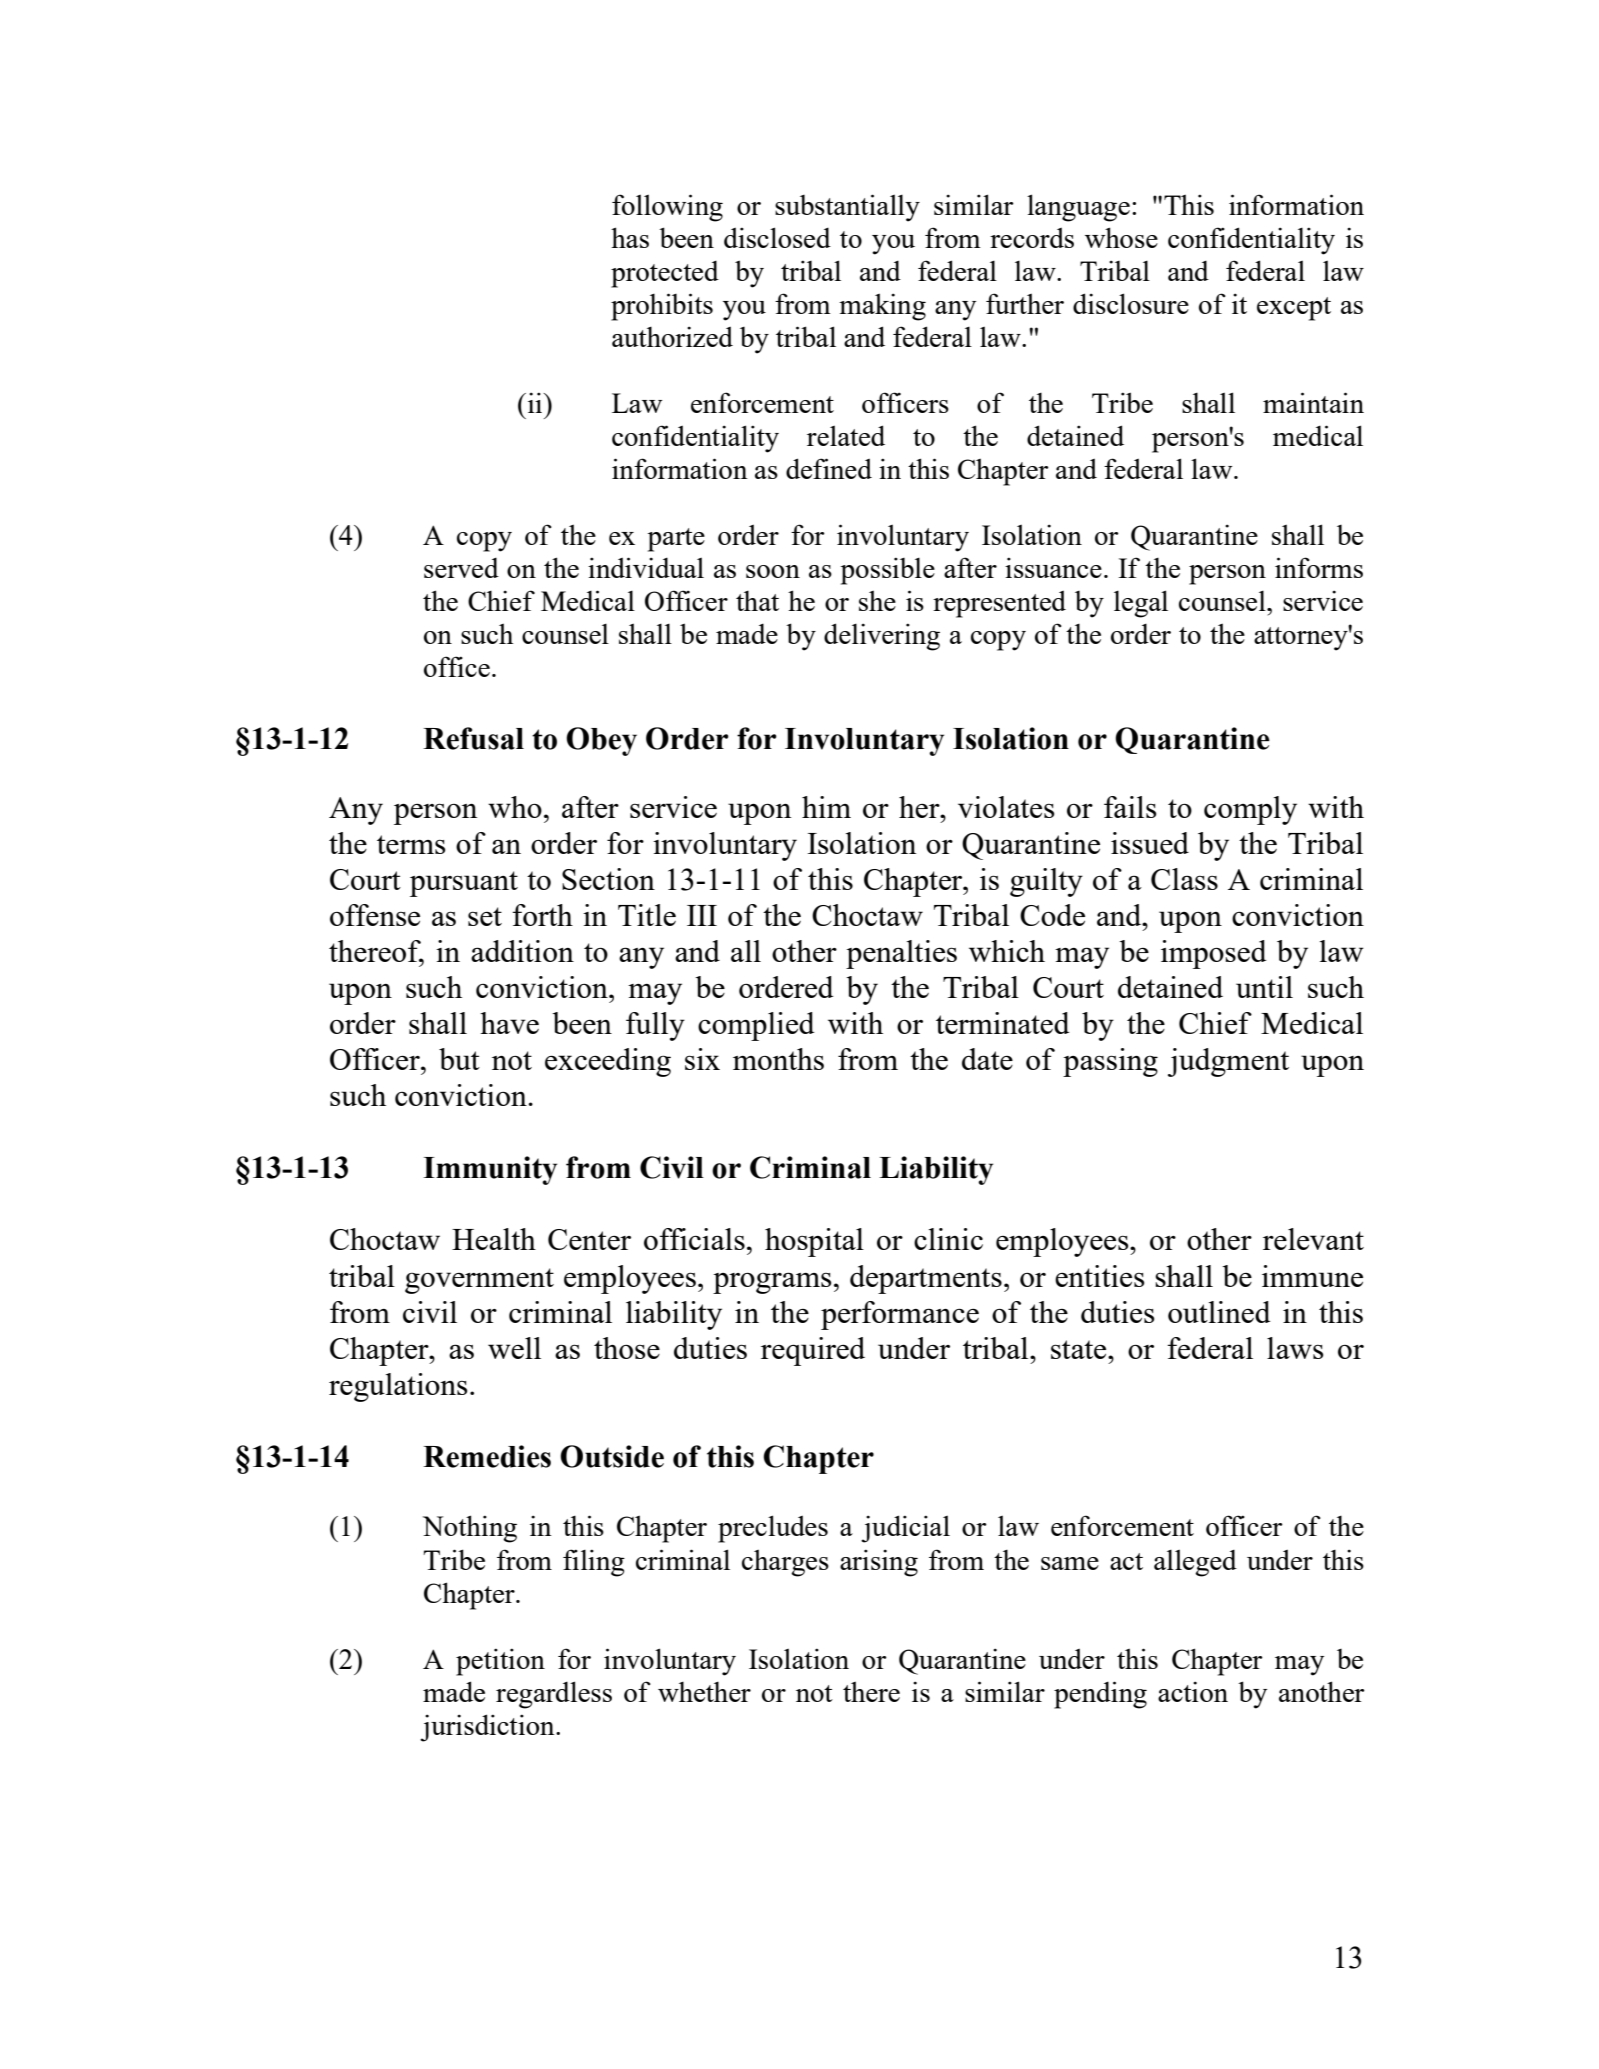 The width and height of the screenshot is (1599, 2069). Describe the element at coordinates (1193, 1691) in the screenshot. I see `action` at that location.
